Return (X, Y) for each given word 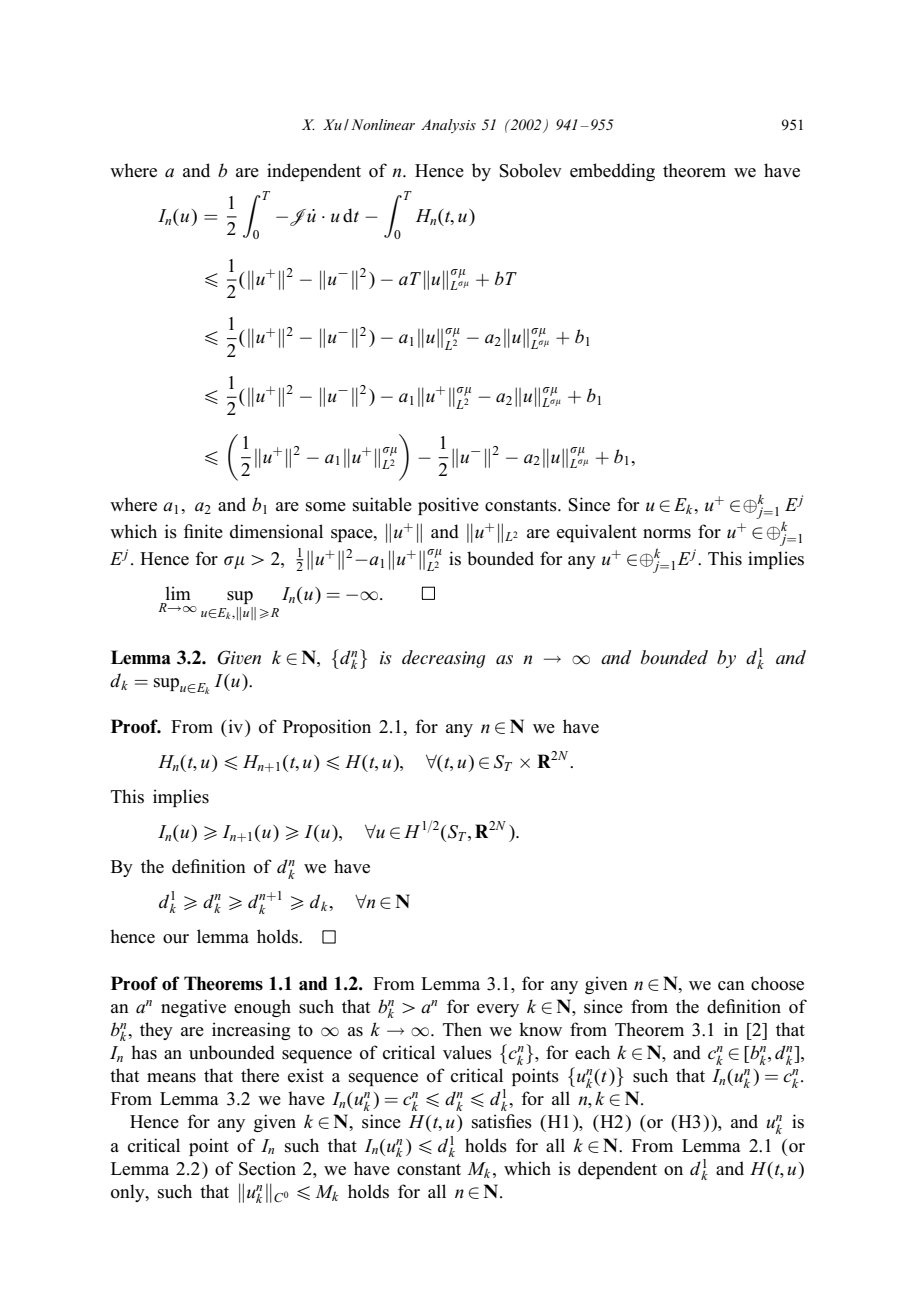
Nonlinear (383, 124)
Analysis (448, 126)
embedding (612, 172)
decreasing (443, 659)
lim (178, 593)
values (467, 1052)
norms (667, 534)
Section (267, 1168)
